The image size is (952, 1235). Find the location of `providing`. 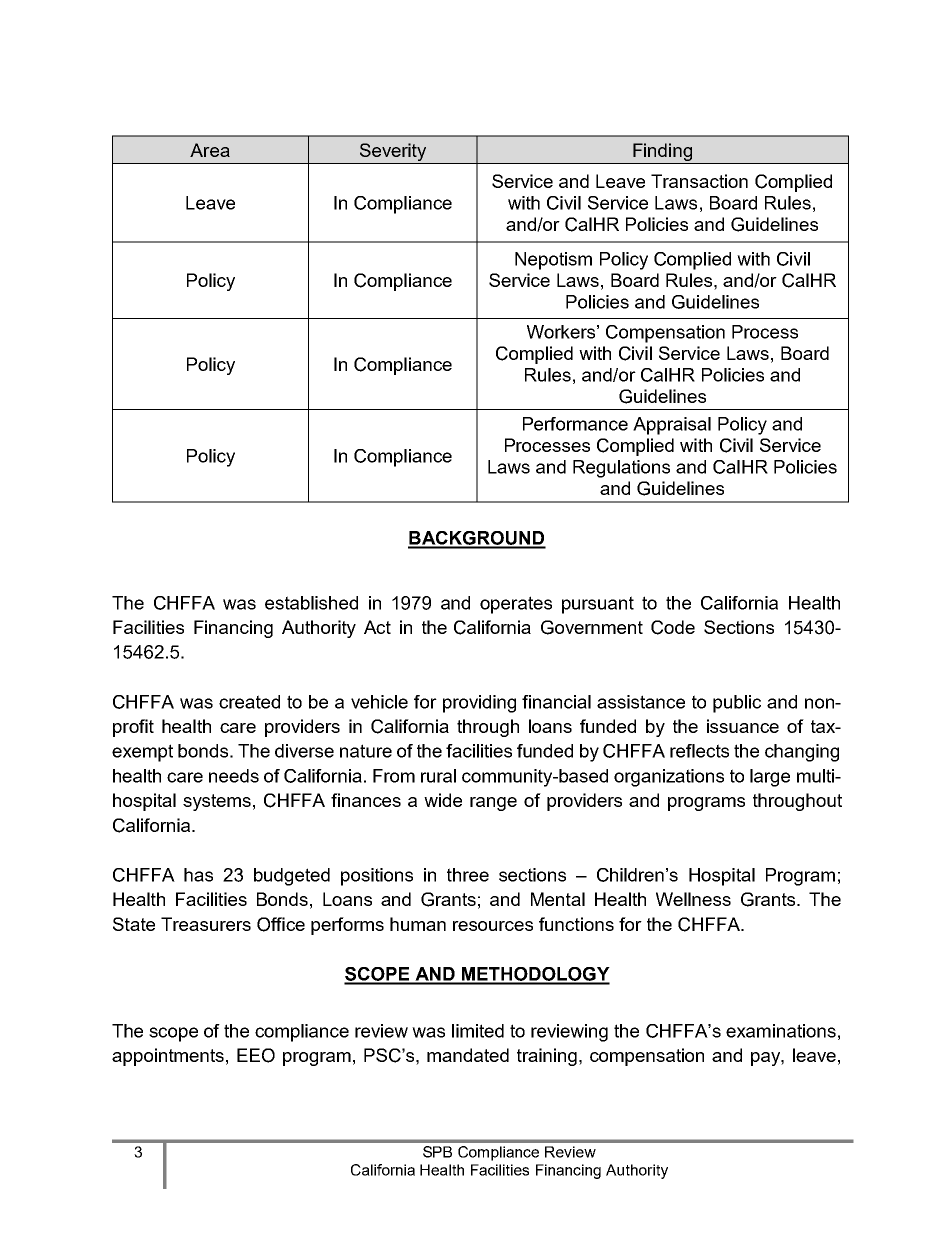

providing is located at coordinates (479, 704).
